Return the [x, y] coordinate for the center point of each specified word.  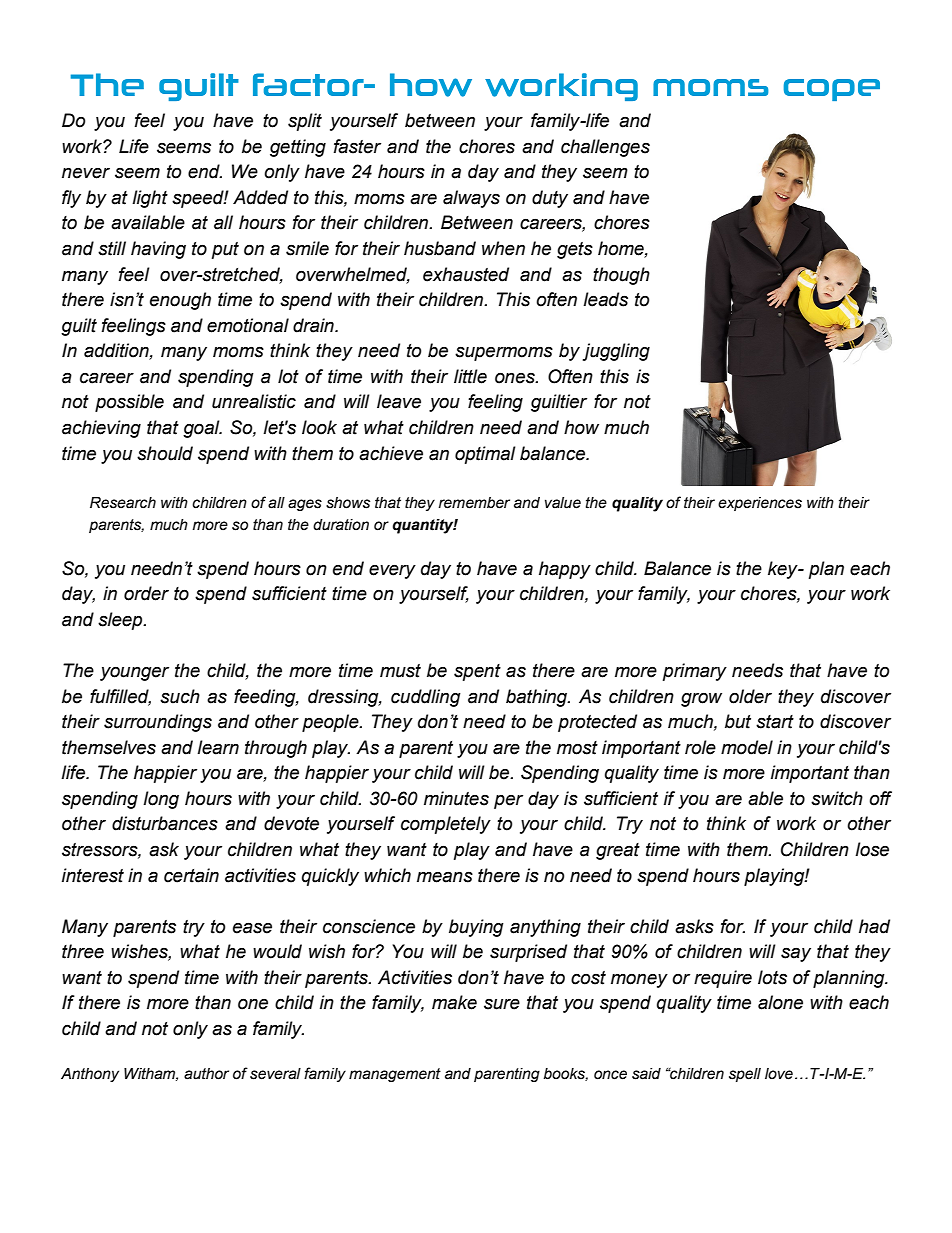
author [206, 1074]
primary [695, 672]
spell [745, 1075]
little [470, 376]
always [471, 199]
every [392, 571]
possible [129, 403]
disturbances [165, 823]
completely [446, 825]
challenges [605, 148]
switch [837, 798]
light [150, 199]
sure [502, 1004]
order [146, 593]
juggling [616, 352]
